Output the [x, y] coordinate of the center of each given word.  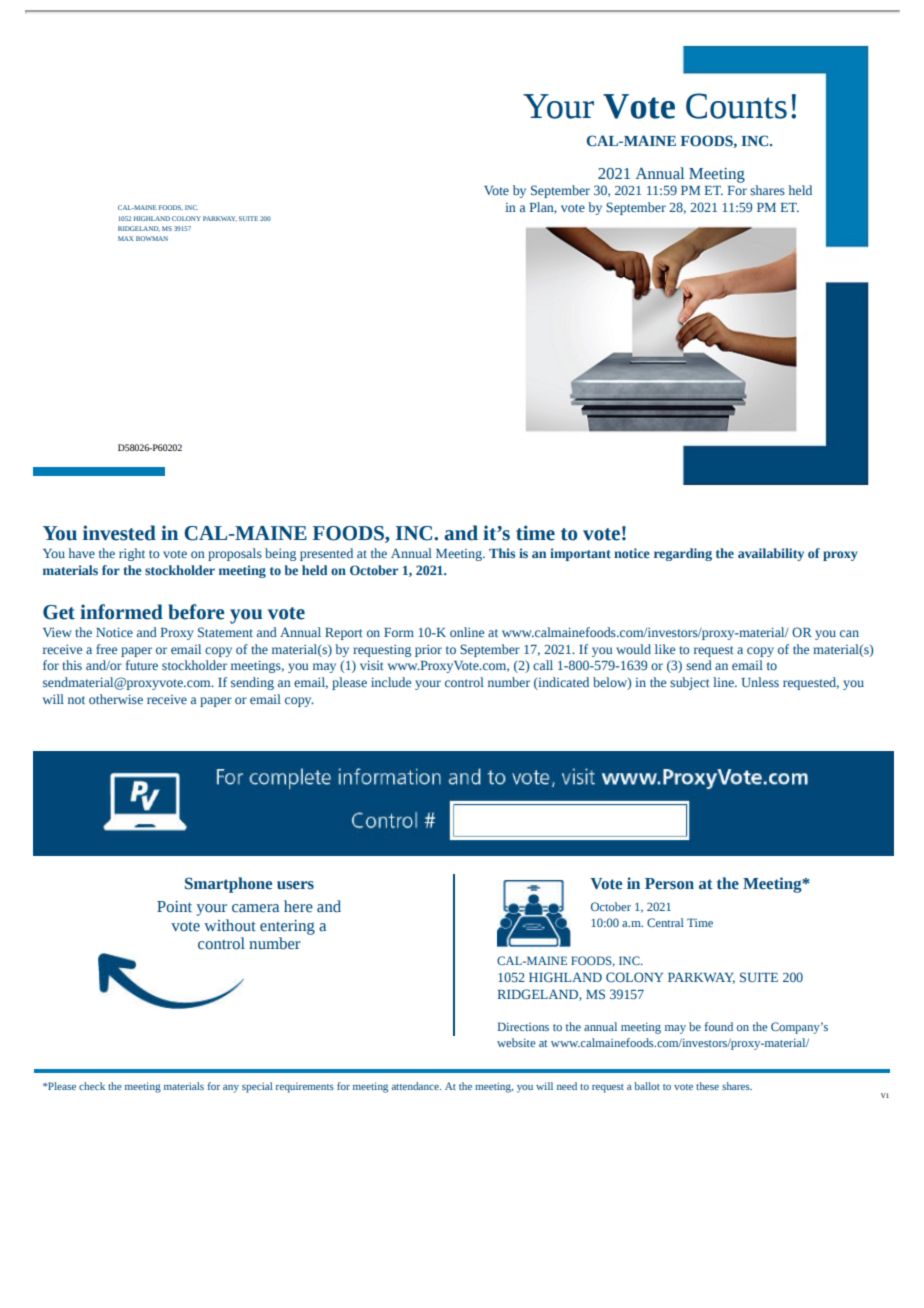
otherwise [116, 699]
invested [119, 533]
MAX [126, 238]
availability [771, 554]
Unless [760, 682]
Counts [736, 106]
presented [326, 554]
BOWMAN [152, 238]
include [391, 682]
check [92, 1086]
